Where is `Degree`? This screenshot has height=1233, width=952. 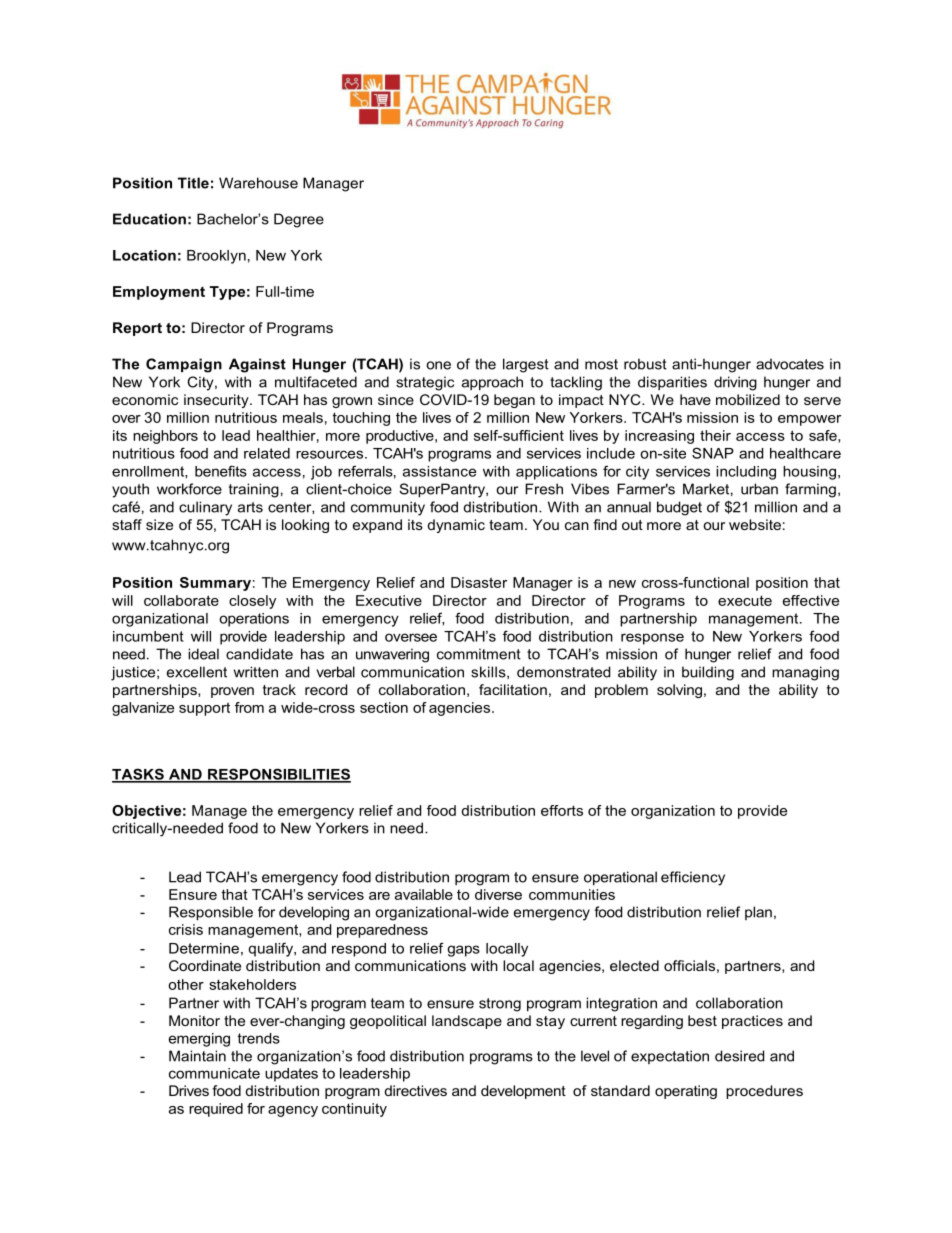
Degree is located at coordinates (299, 220).
